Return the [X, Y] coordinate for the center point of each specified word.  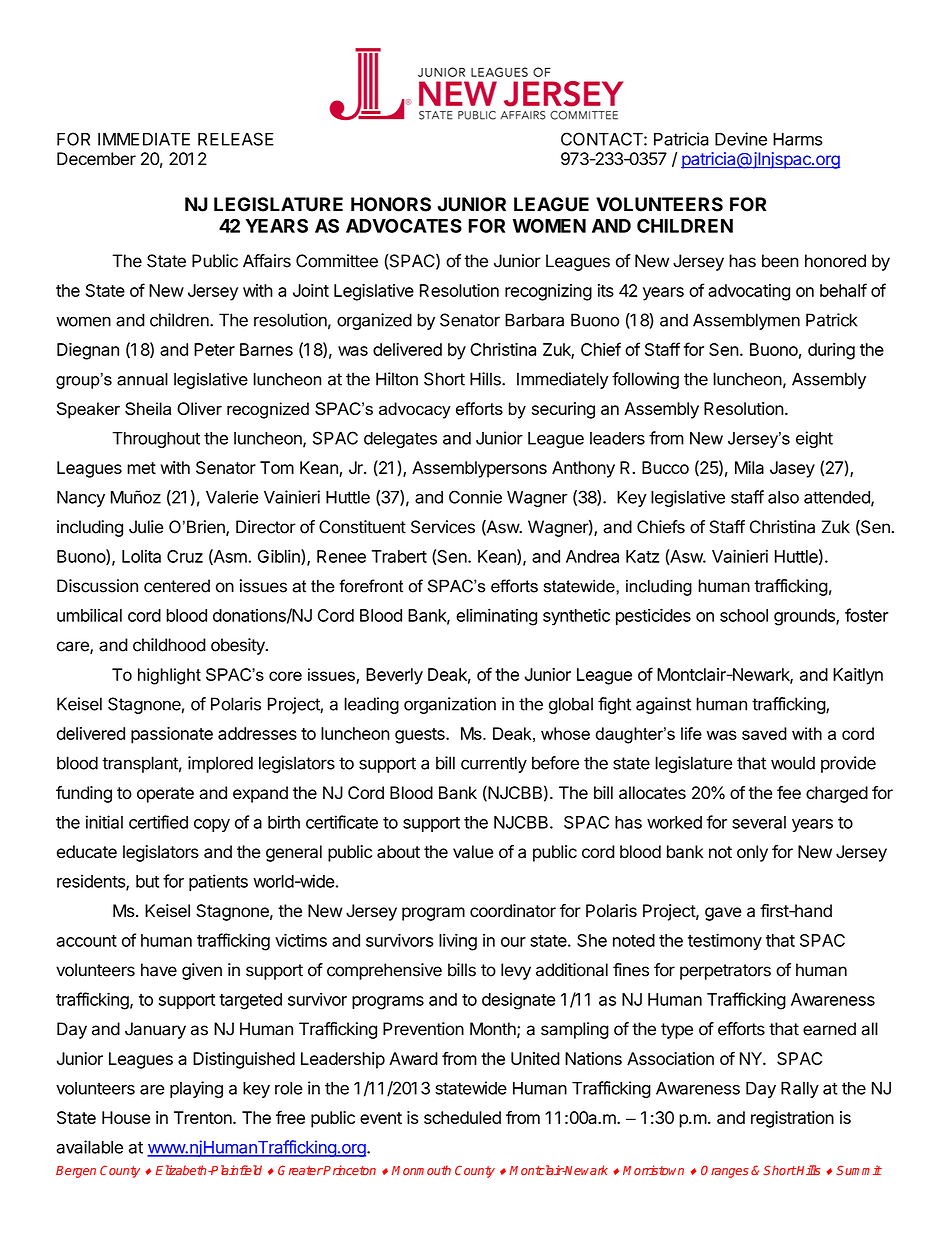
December [96, 159]
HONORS [391, 204]
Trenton [204, 1117]
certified [158, 822]
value [473, 852]
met [141, 468]
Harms [798, 139]
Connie [475, 497]
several [759, 822]
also [783, 497]
